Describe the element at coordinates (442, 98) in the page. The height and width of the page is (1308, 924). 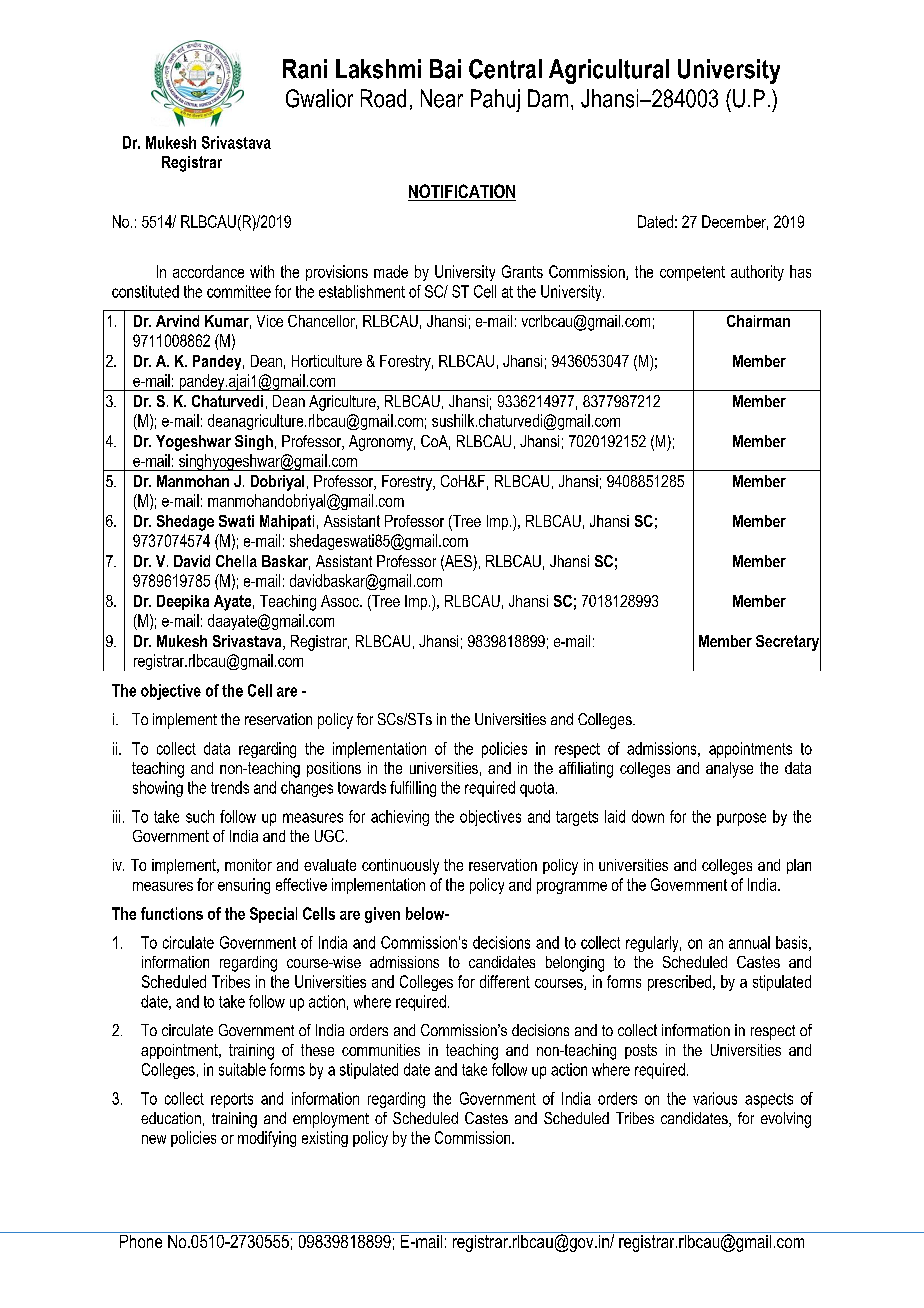
I see `Near` at that location.
